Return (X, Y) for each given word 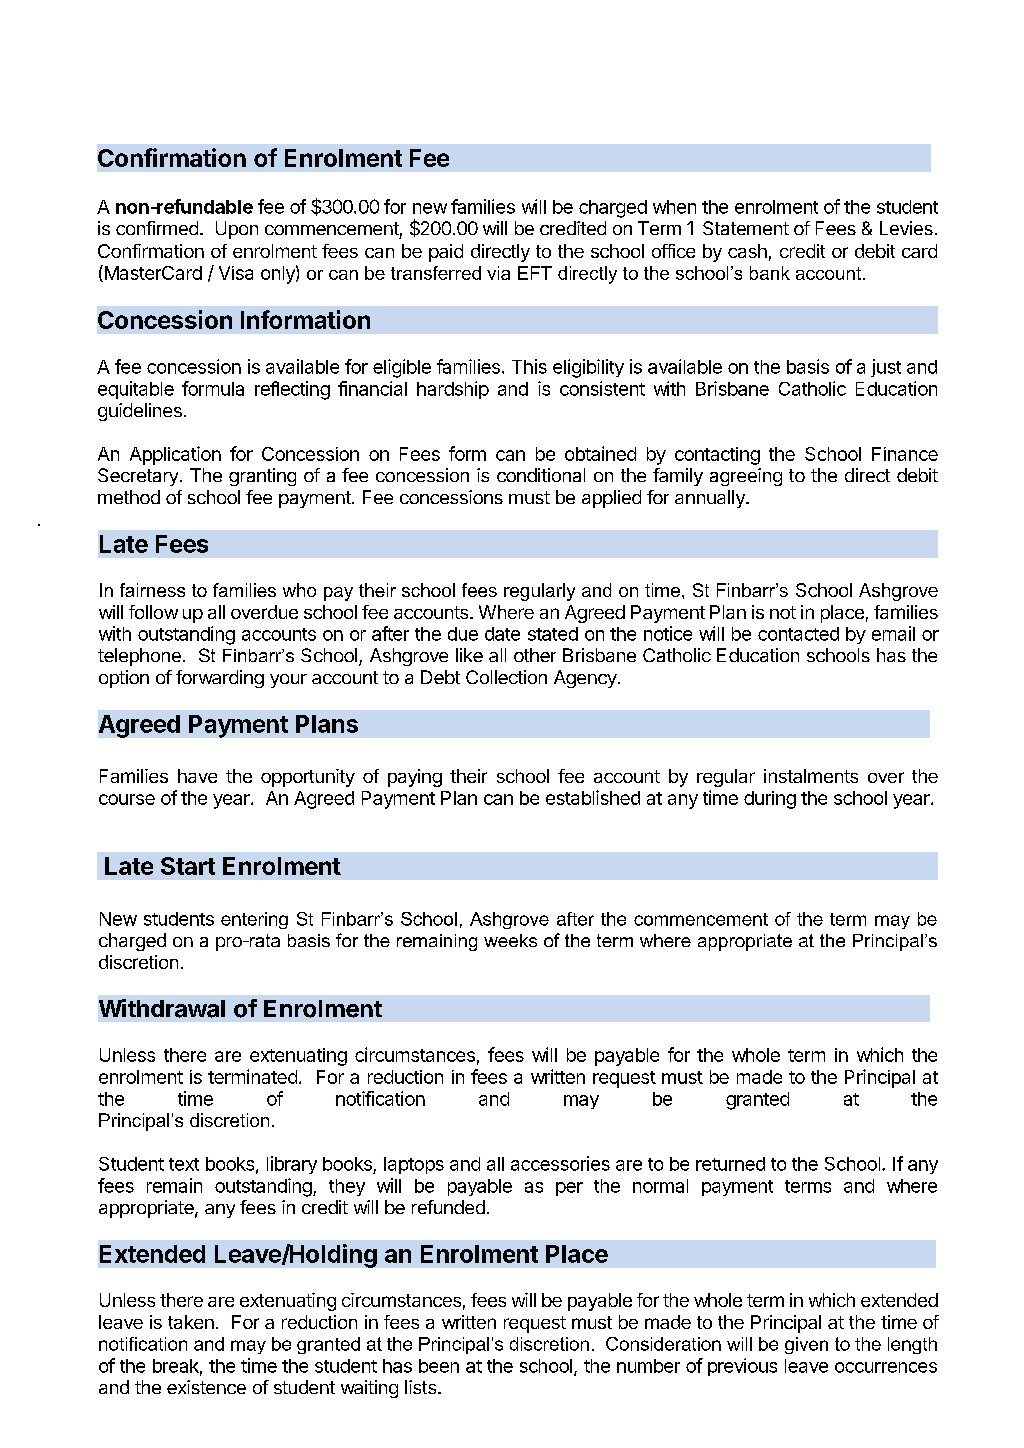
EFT (535, 273)
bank (770, 273)
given (806, 1345)
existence (206, 1387)
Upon (237, 230)
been (439, 1366)
